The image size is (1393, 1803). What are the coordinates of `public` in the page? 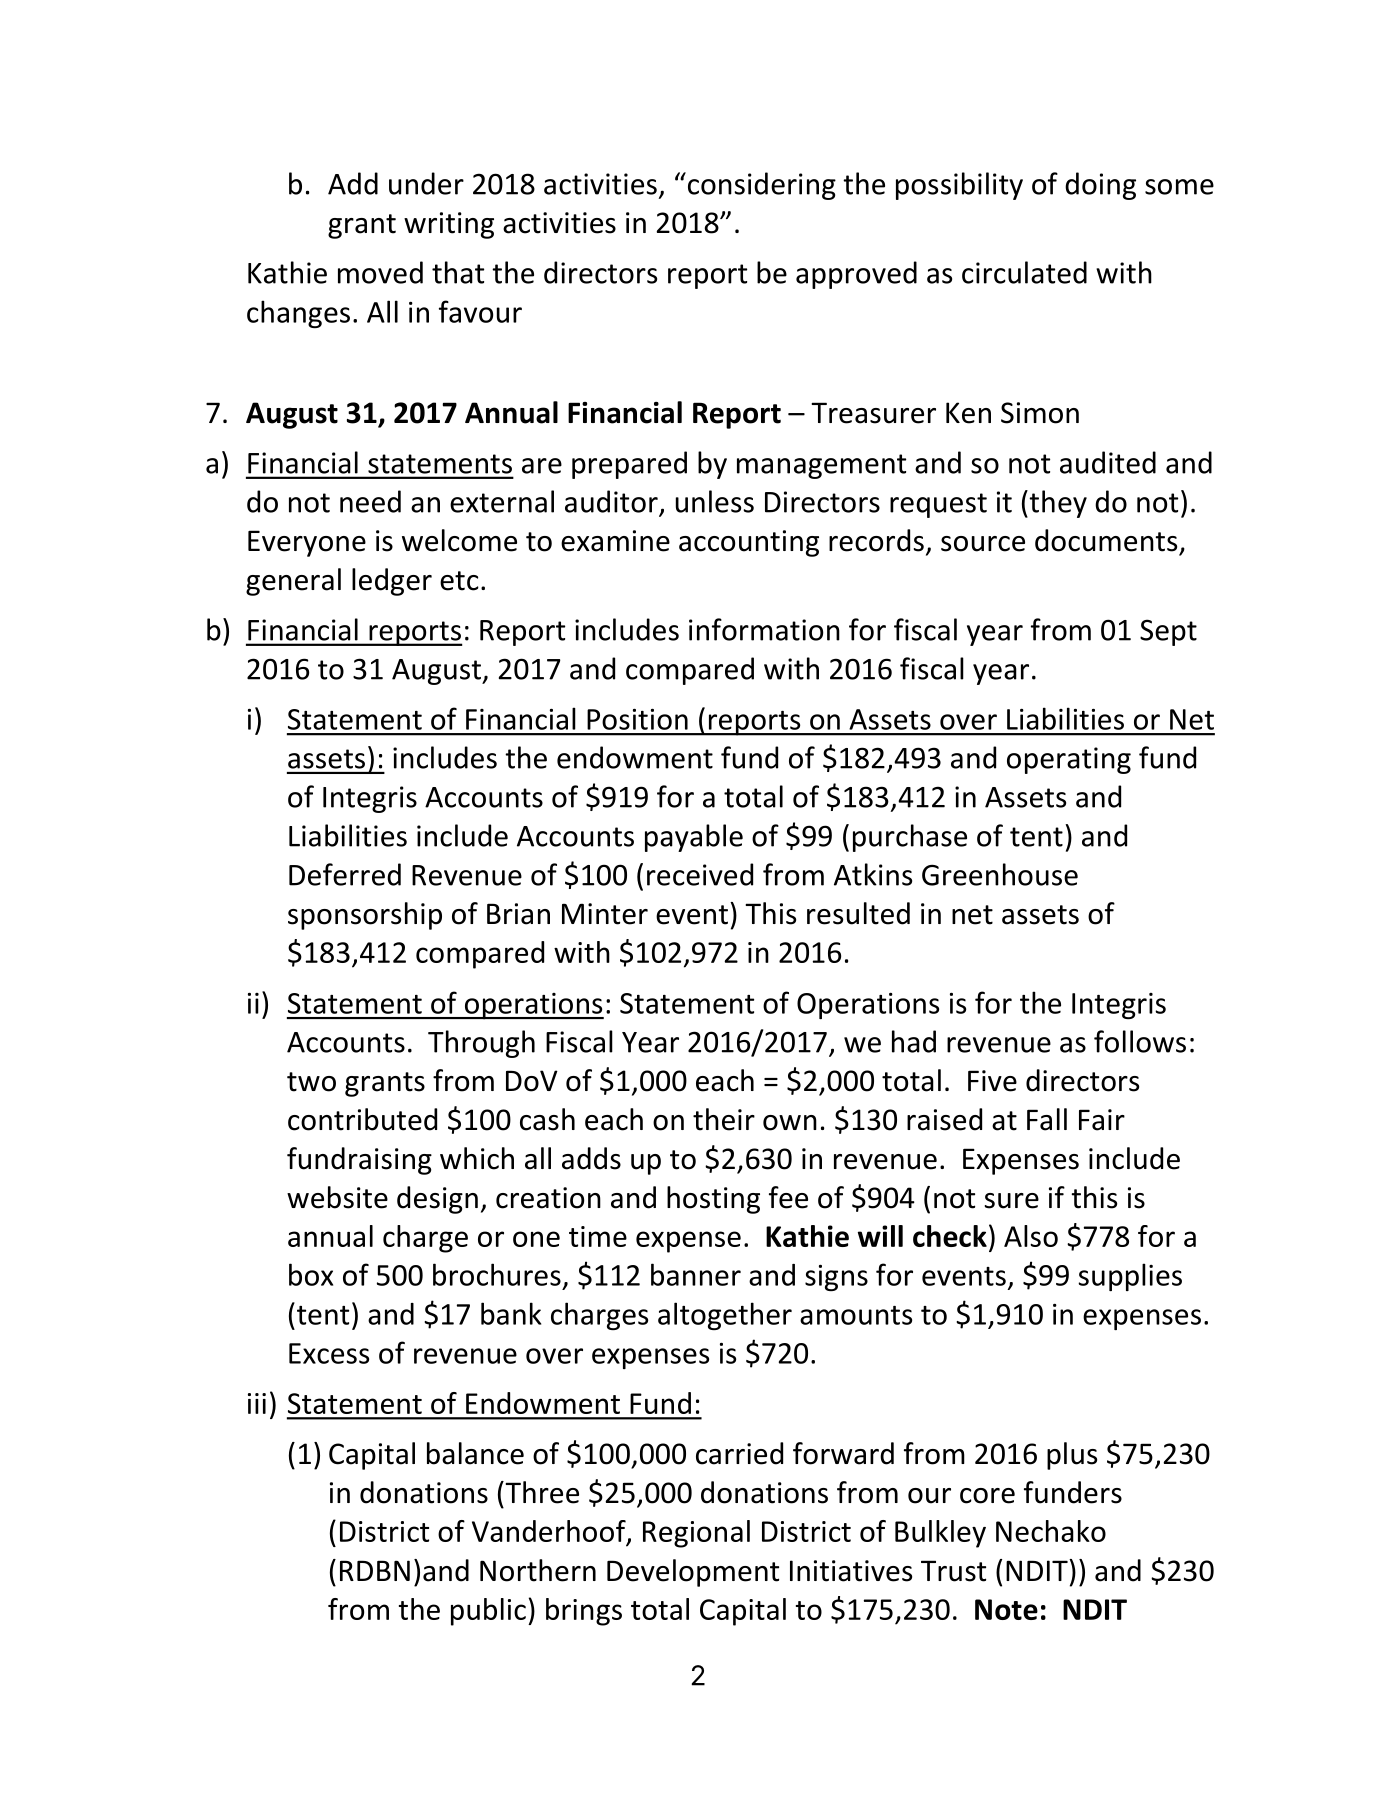 It's located at (488, 1612).
